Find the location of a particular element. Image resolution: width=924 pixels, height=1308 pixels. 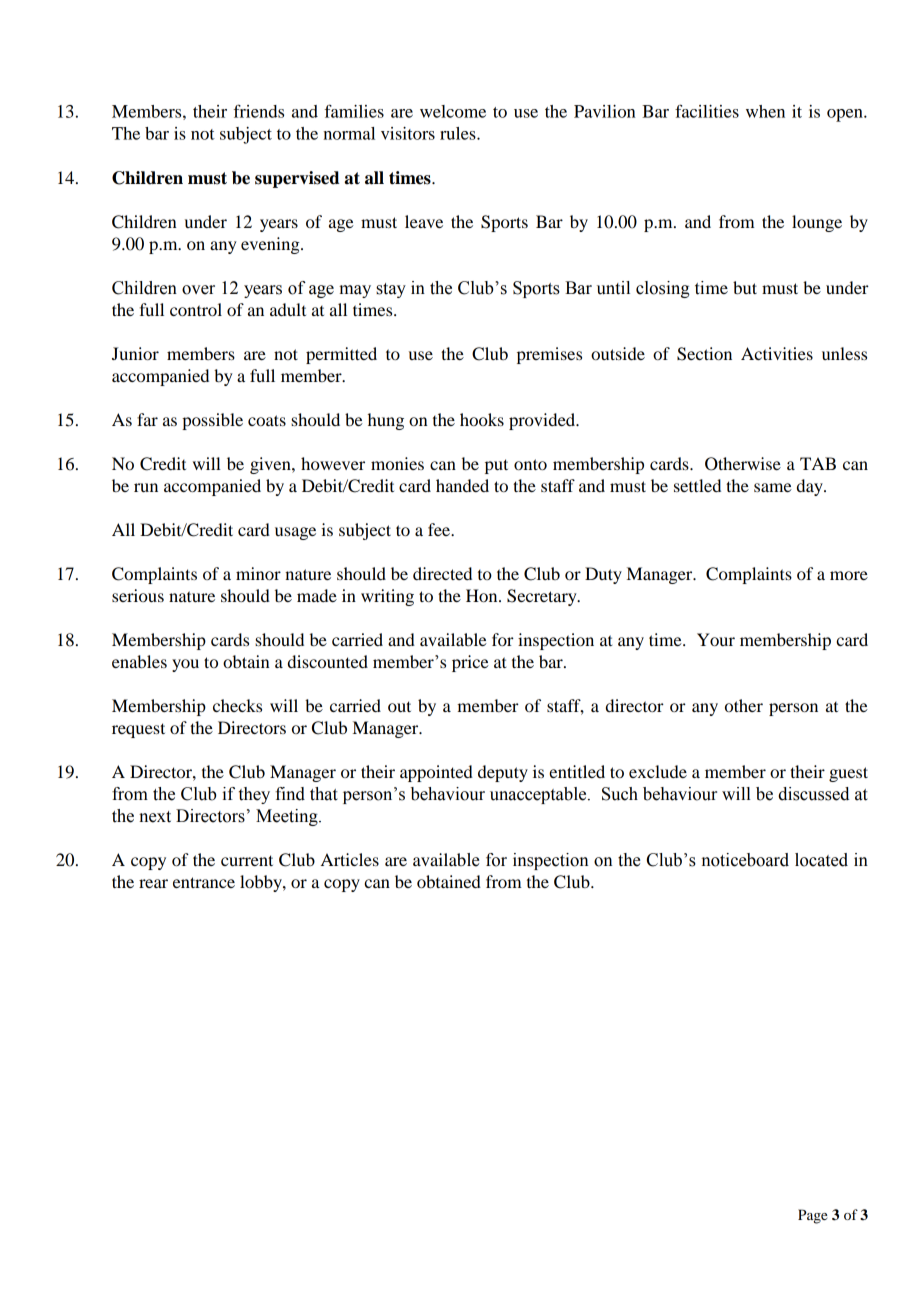

Page is located at coordinates (812, 1216).
